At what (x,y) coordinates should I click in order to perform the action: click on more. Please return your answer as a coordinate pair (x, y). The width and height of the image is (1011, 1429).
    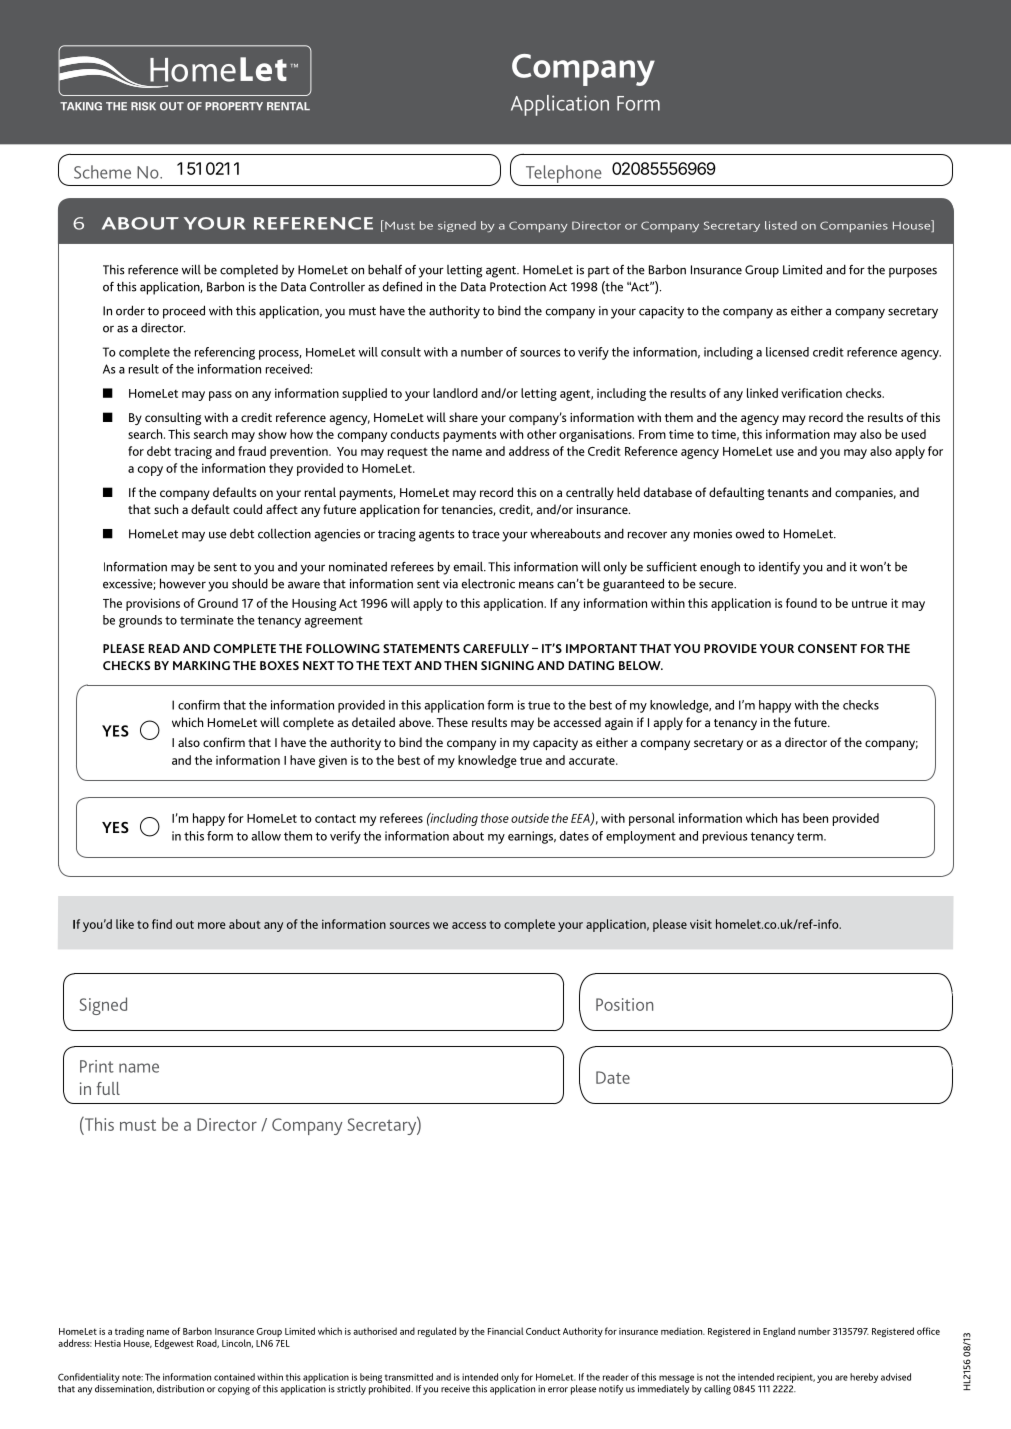
    Looking at the image, I should click on (212, 925).
